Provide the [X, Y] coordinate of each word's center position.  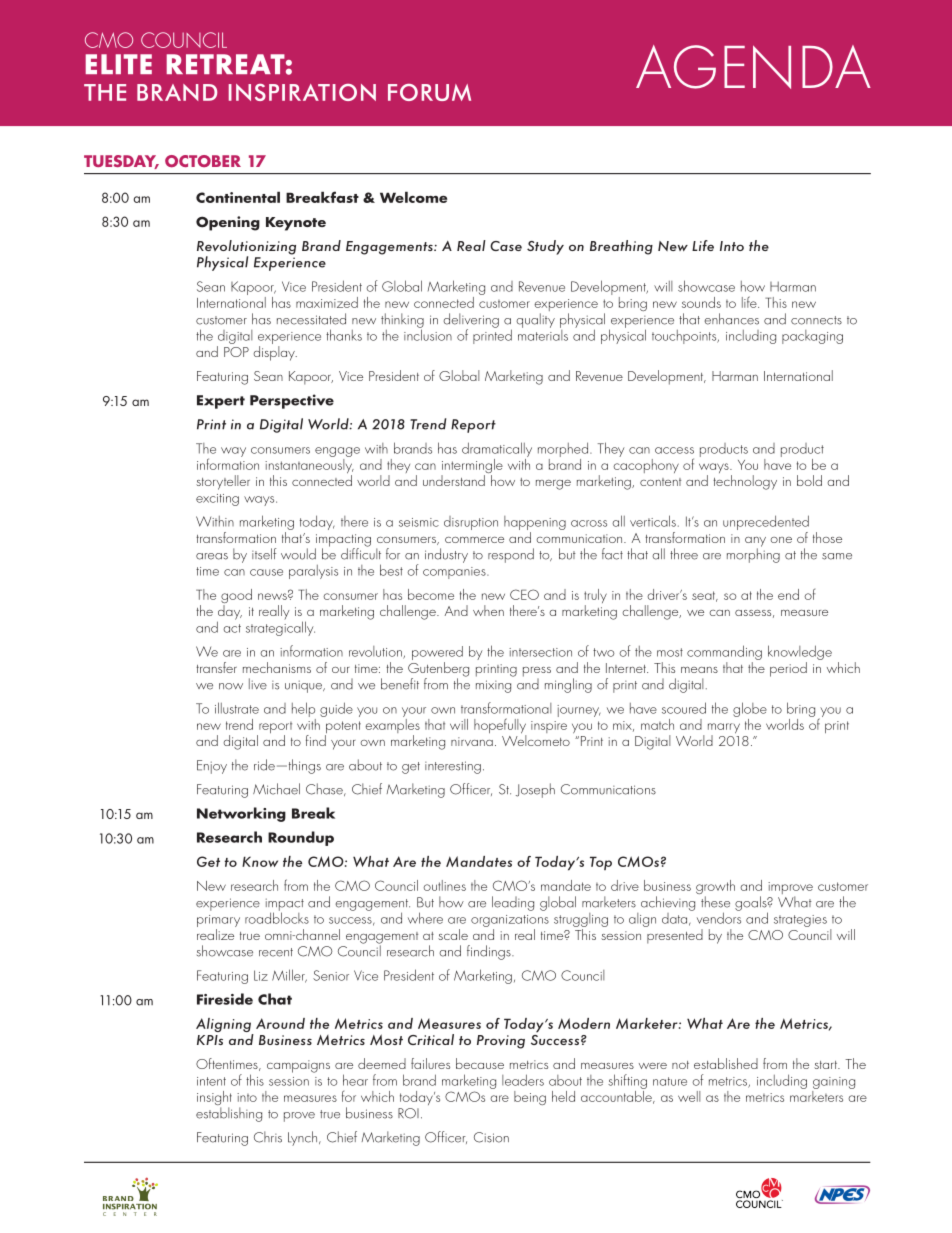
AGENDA [753, 67]
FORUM [429, 92]
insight [214, 1099]
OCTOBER [203, 161]
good [236, 597]
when [488, 610]
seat [705, 596]
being [530, 1098]
